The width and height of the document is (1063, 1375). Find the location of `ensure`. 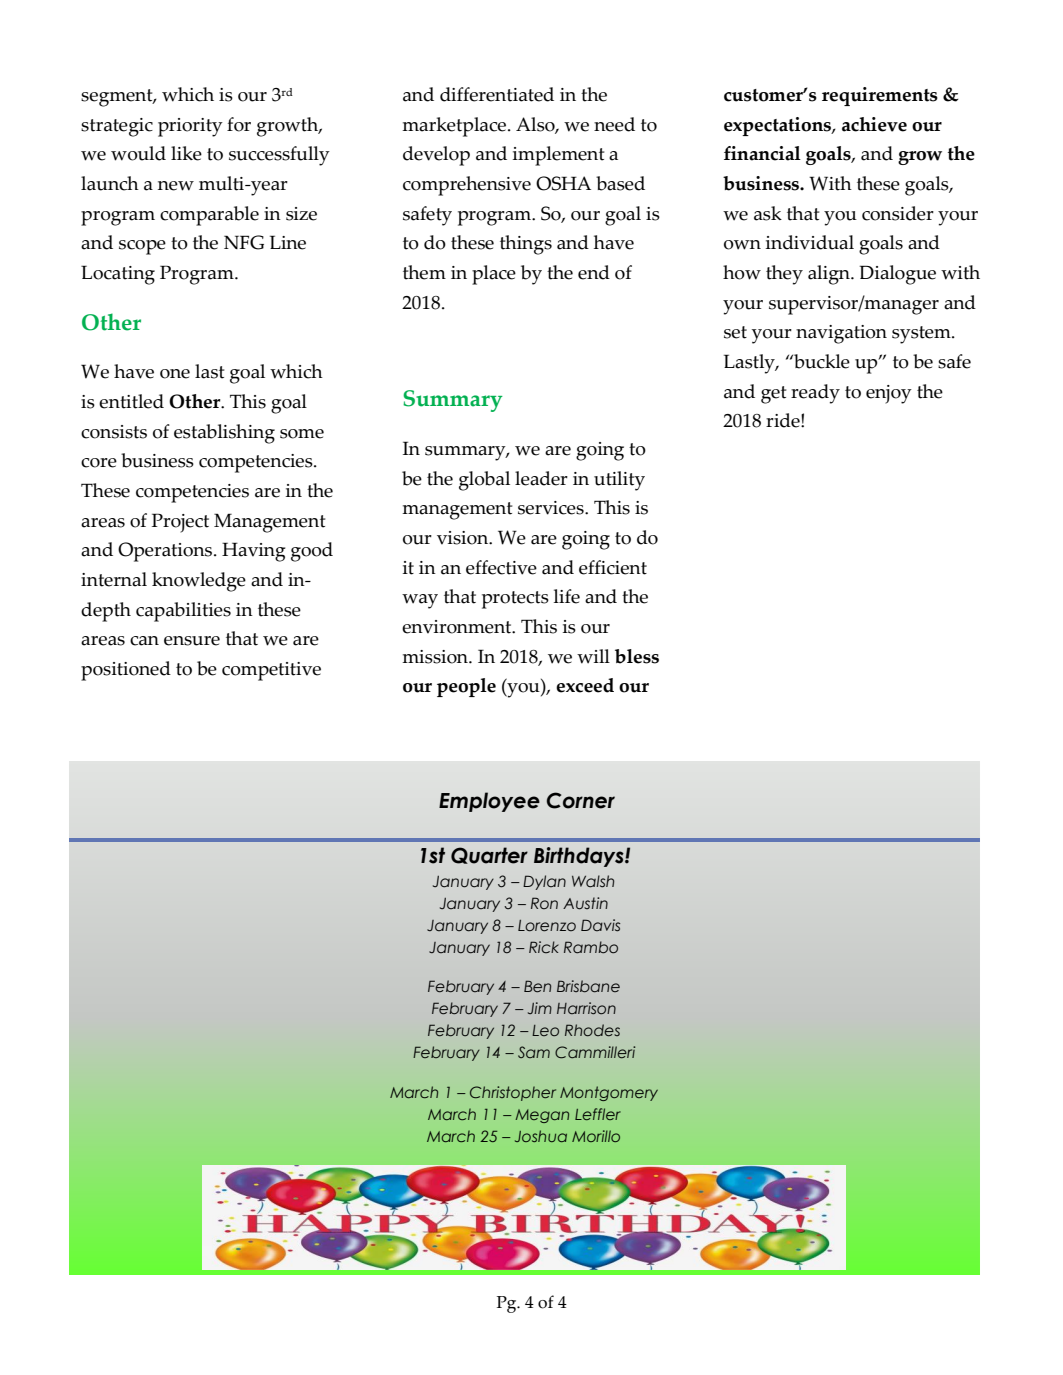

ensure is located at coordinates (192, 641).
